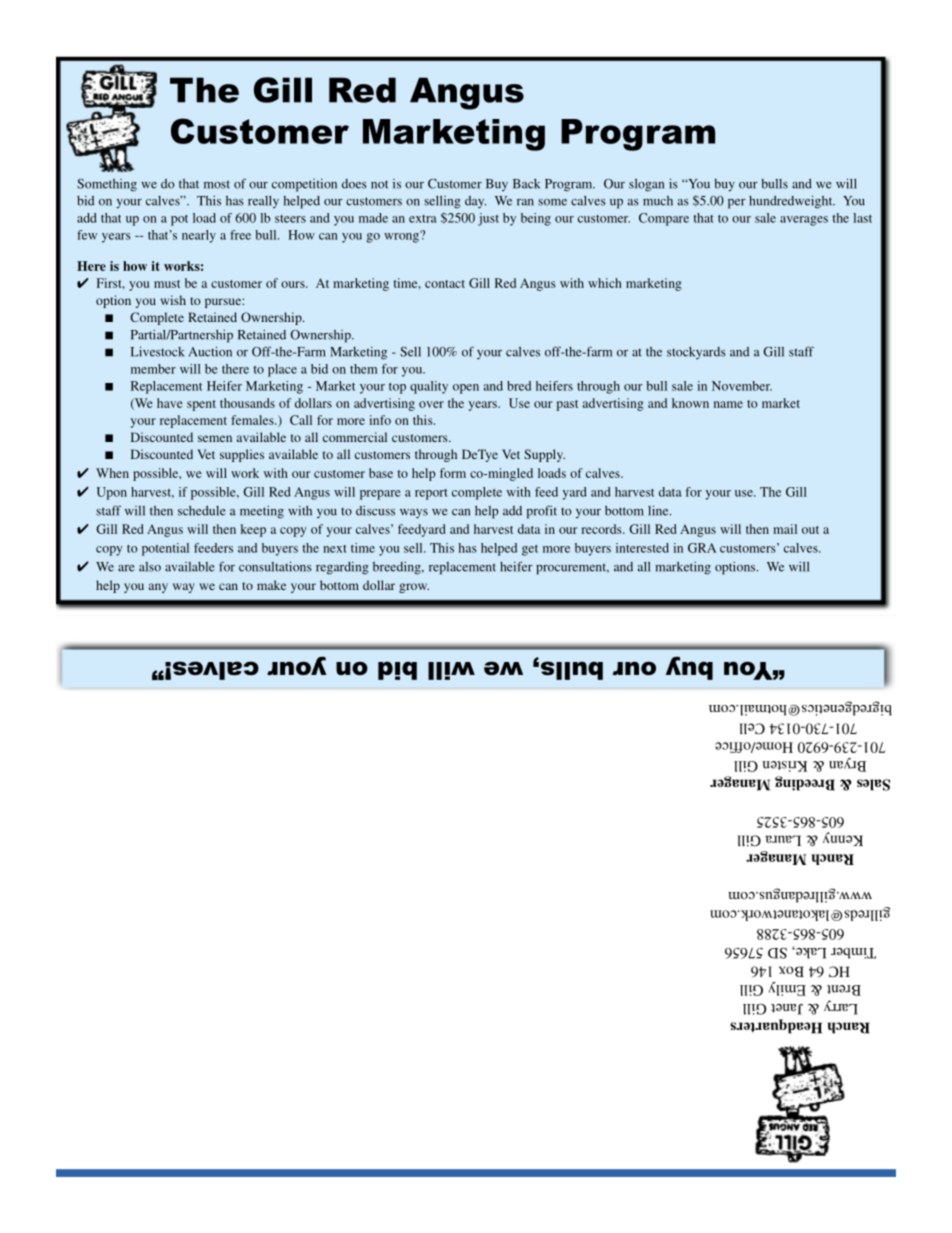 The width and height of the page is (952, 1233). What do you see at coordinates (217, 184) in the page?
I see `most` at bounding box center [217, 184].
